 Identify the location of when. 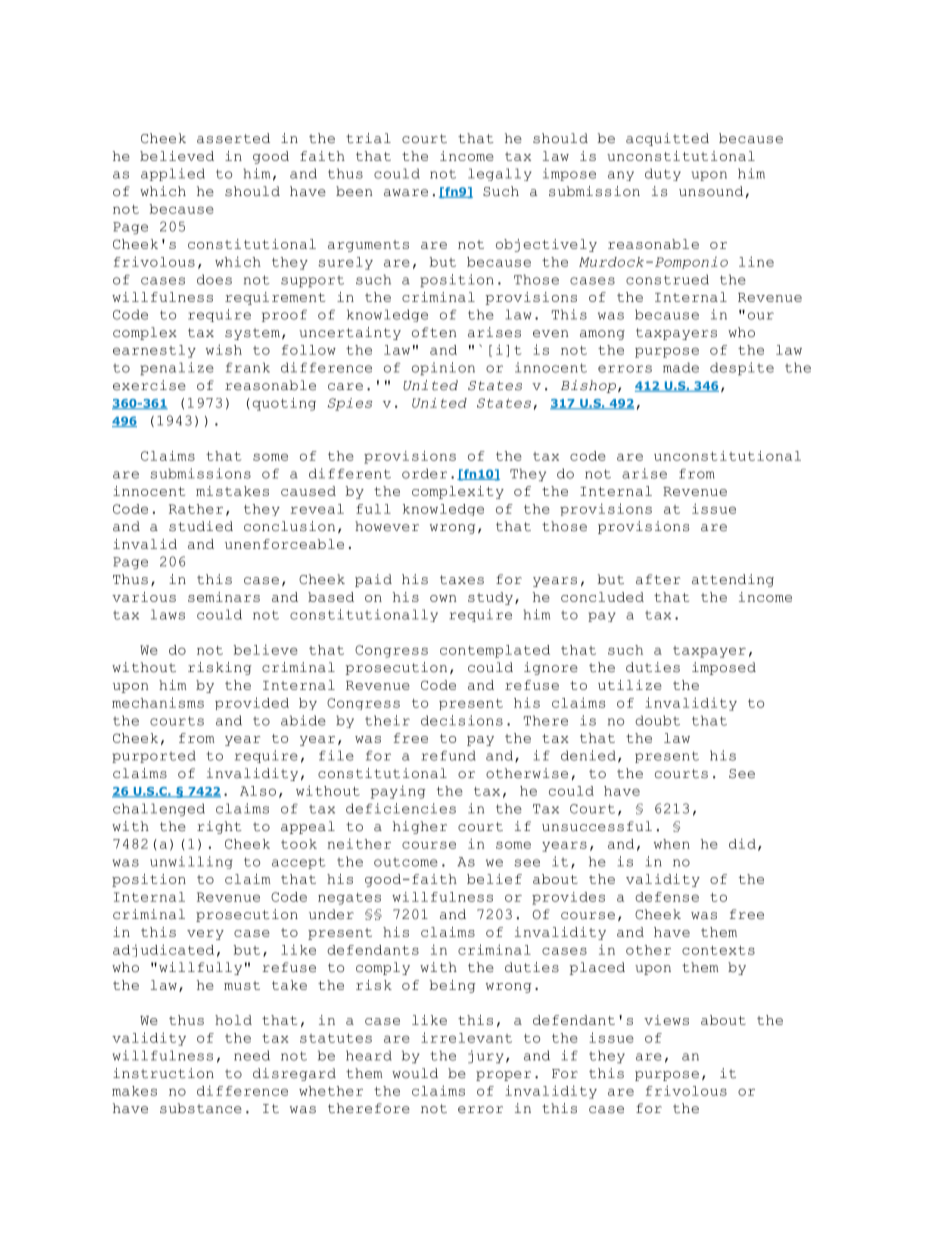
(672, 844).
